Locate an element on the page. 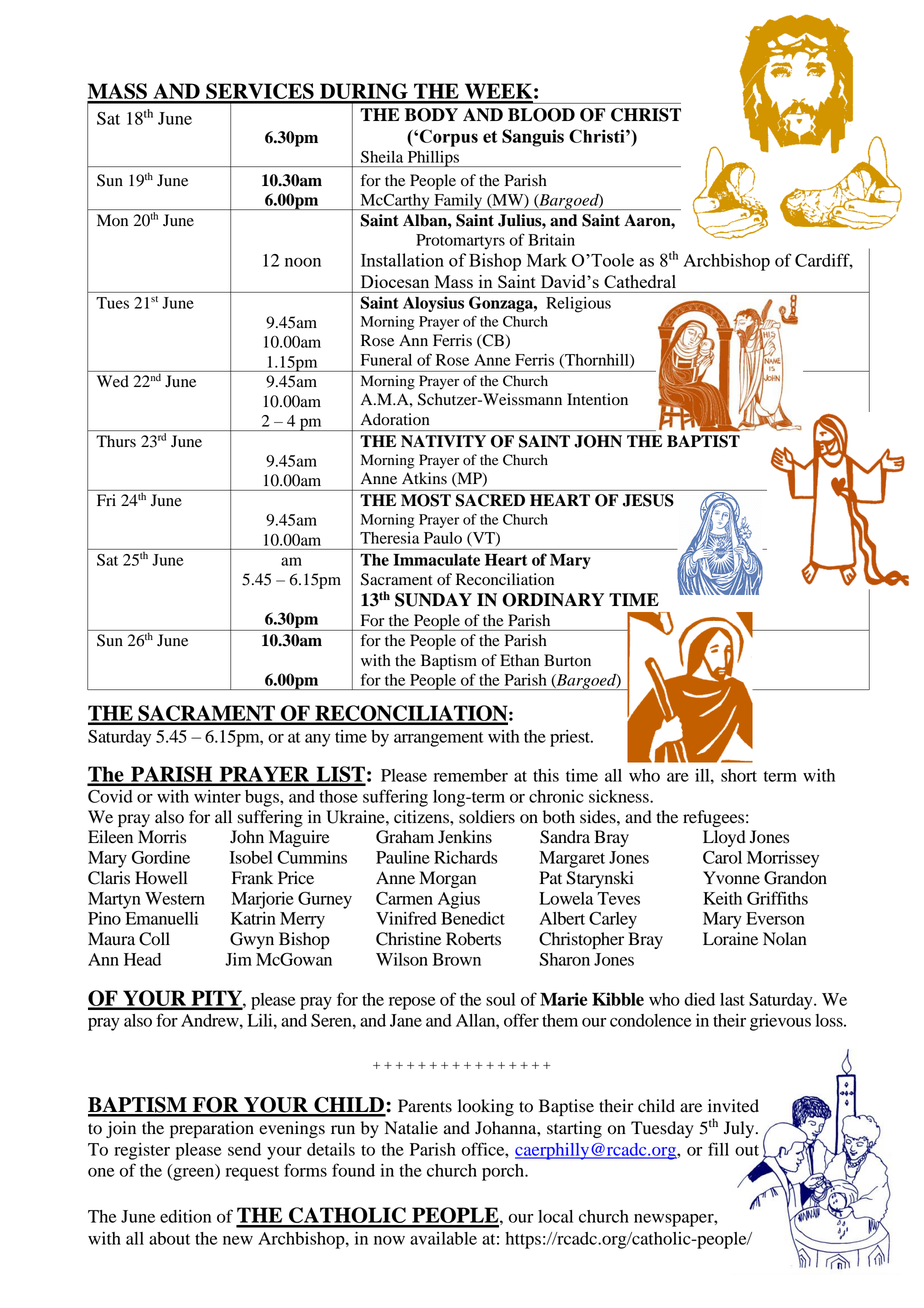 This page has height=1308, width=924. BLOOD is located at coordinates (541, 115).
